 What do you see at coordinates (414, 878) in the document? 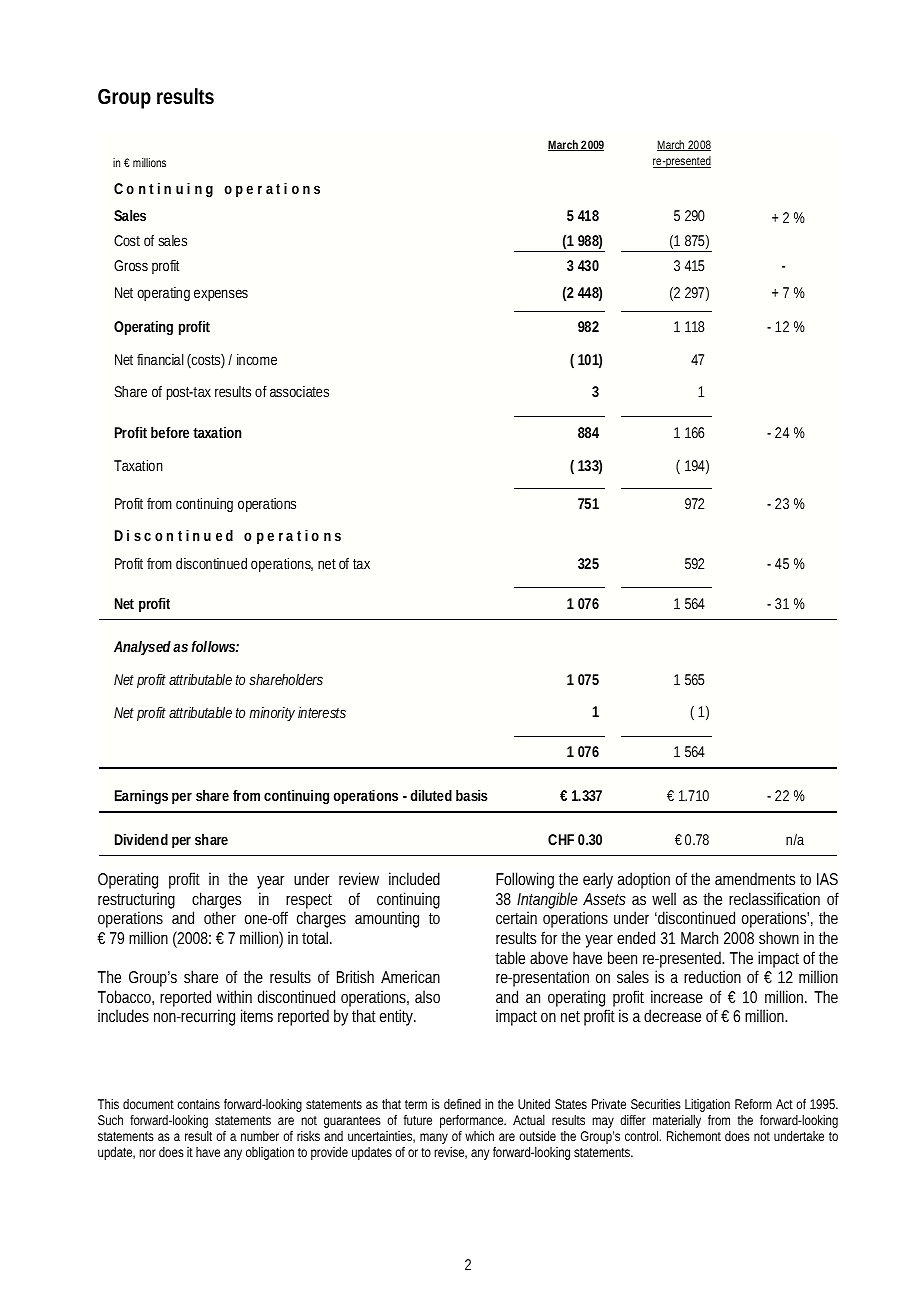
I see `included` at bounding box center [414, 878].
